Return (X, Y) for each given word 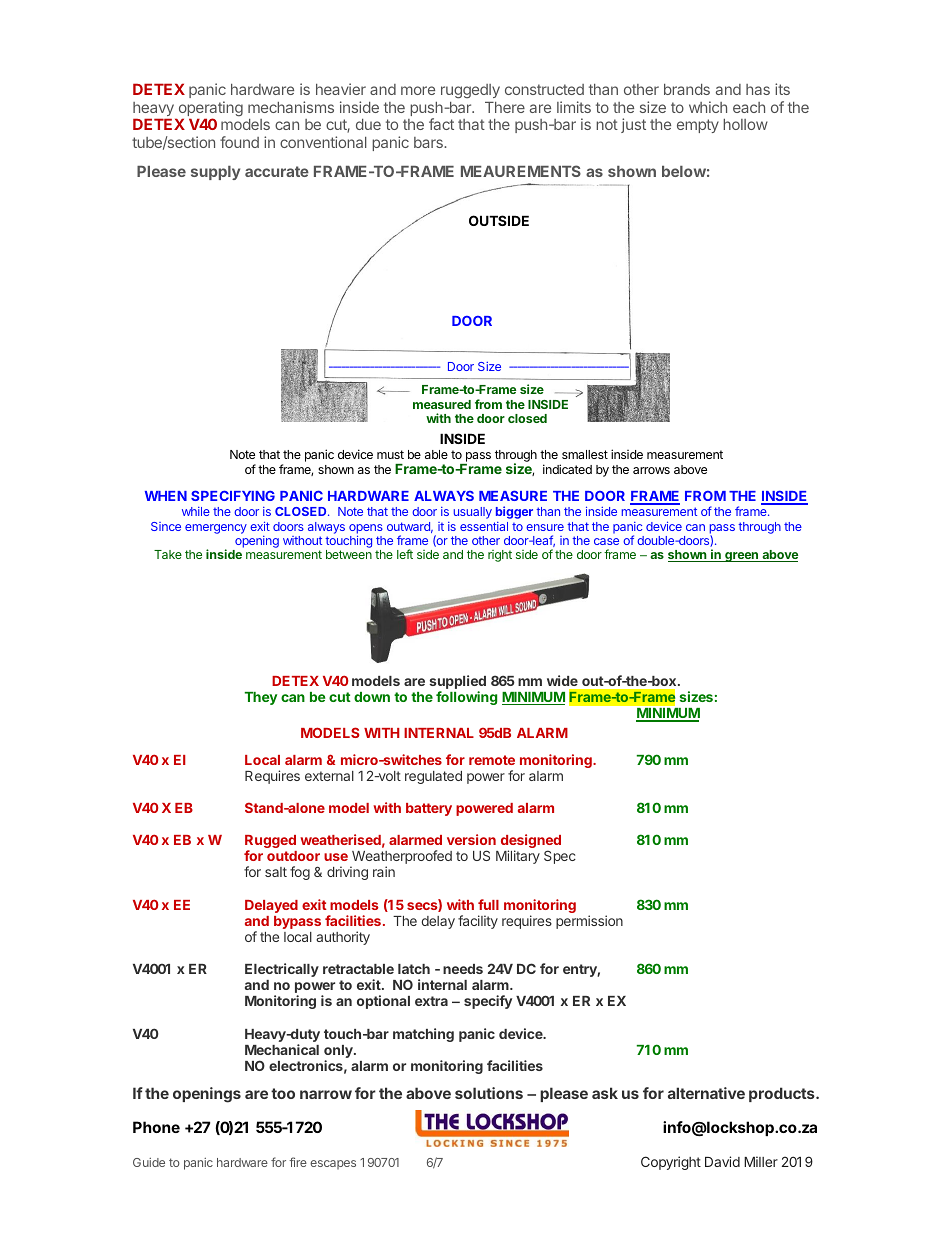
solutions (489, 1093)
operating (209, 110)
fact (441, 124)
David (722, 1161)
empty (698, 126)
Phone (156, 1127)
